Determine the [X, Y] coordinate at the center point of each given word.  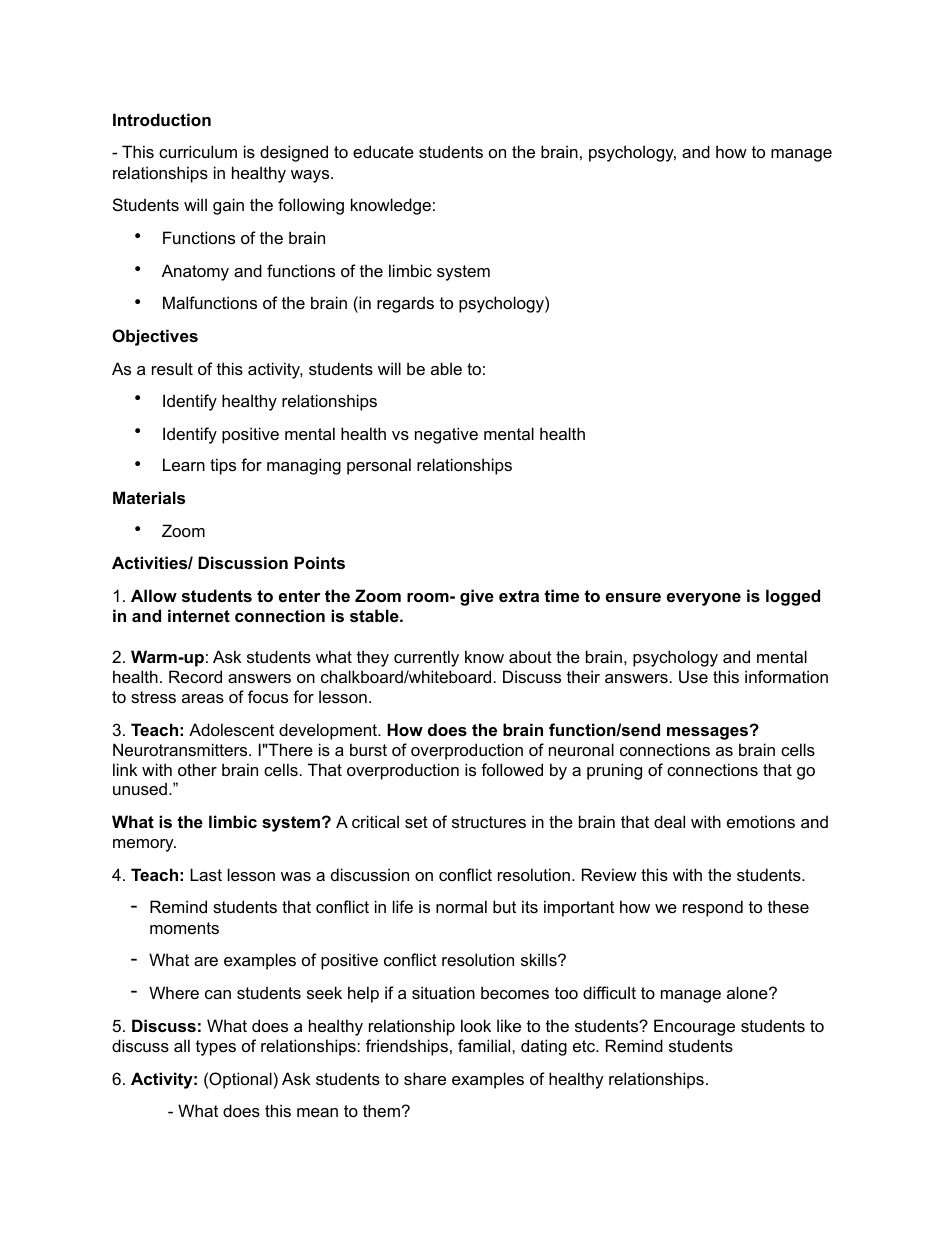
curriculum [198, 151]
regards [405, 304]
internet [199, 615]
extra [519, 596]
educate [383, 151]
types [216, 1048]
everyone [704, 599]
